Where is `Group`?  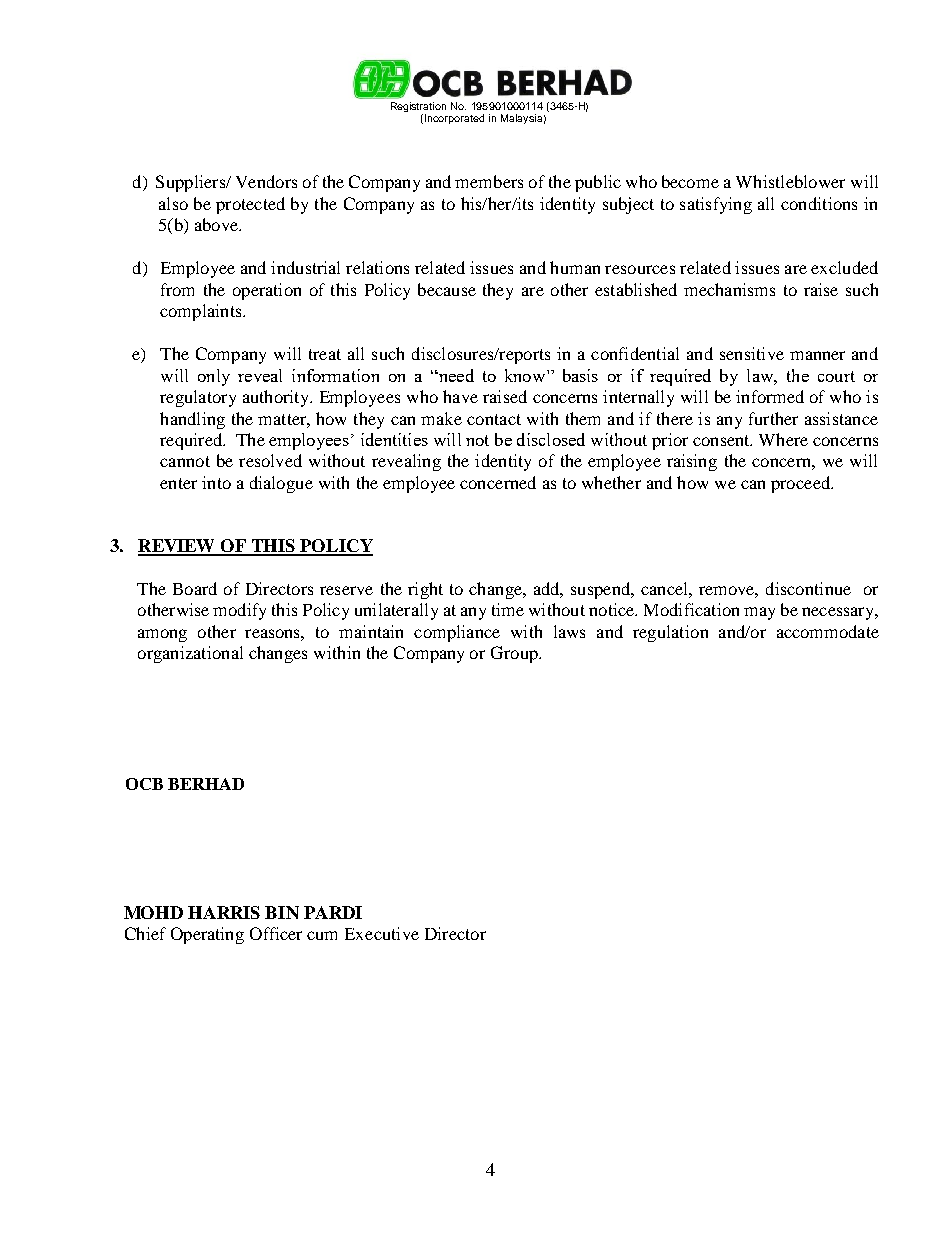 Group is located at coordinates (515, 654).
